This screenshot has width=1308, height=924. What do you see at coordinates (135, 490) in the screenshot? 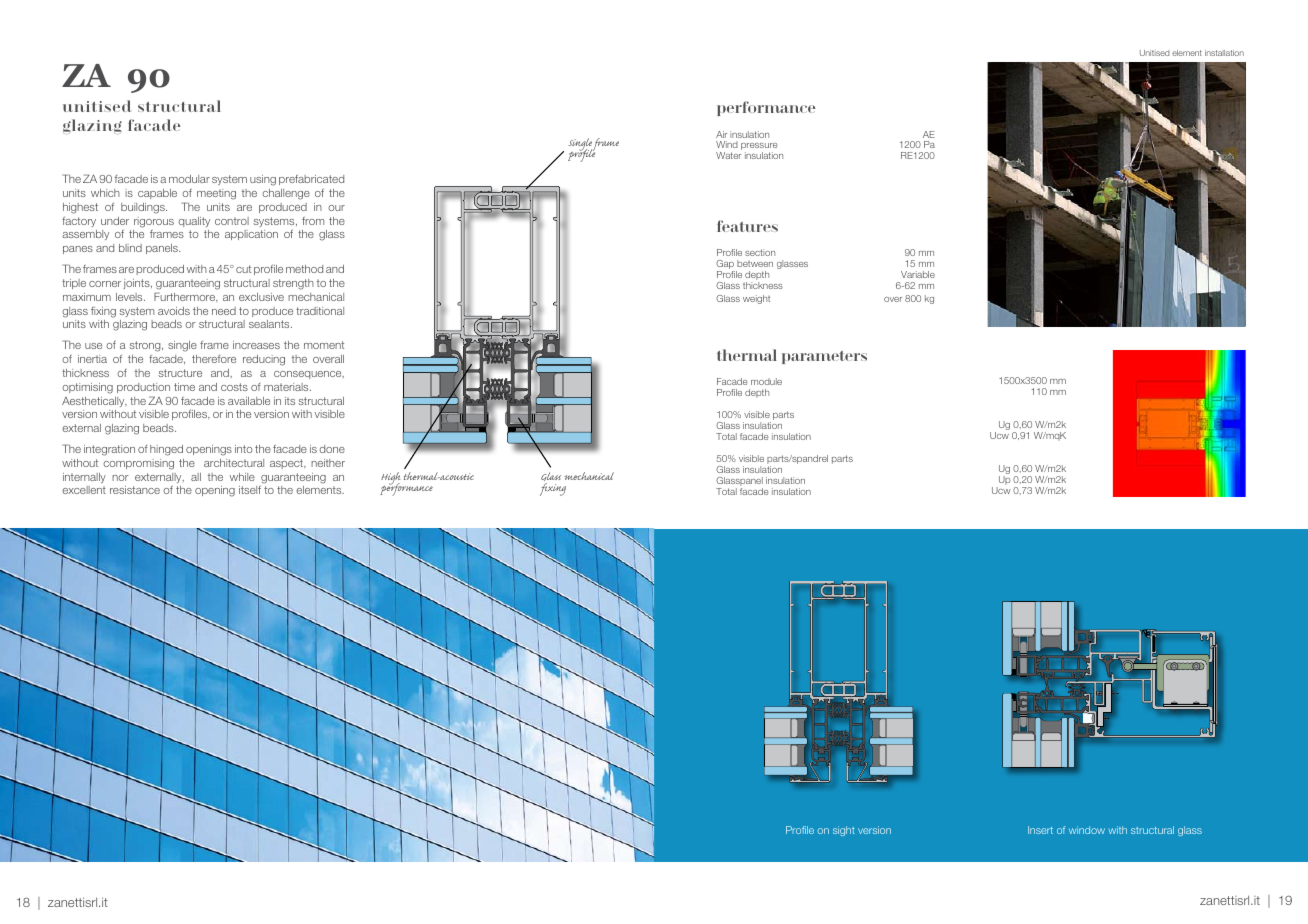
I see `resistance` at bounding box center [135, 490].
